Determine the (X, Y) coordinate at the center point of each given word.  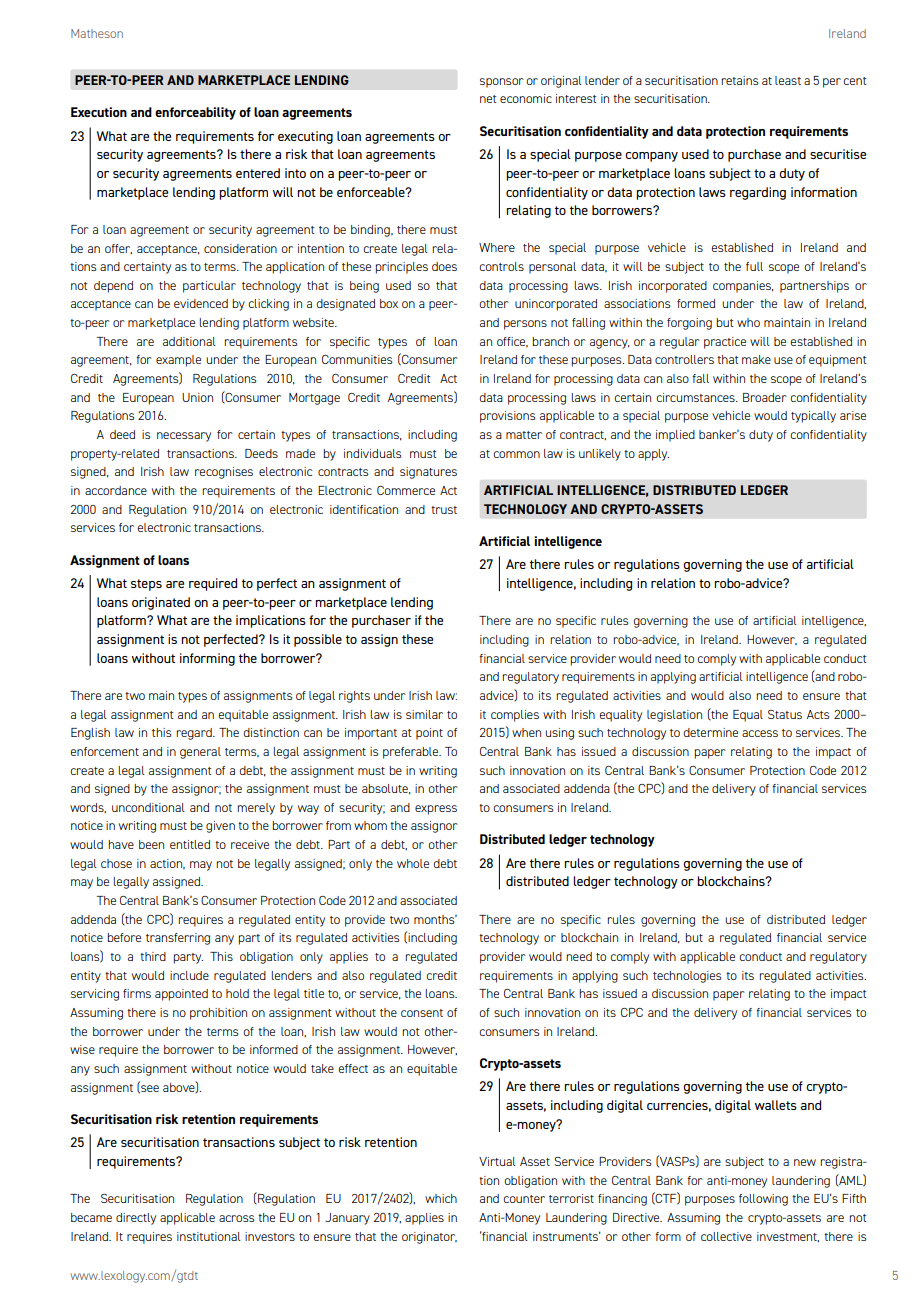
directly (136, 1219)
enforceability (195, 113)
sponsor (502, 83)
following (763, 1200)
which (441, 1198)
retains (739, 80)
